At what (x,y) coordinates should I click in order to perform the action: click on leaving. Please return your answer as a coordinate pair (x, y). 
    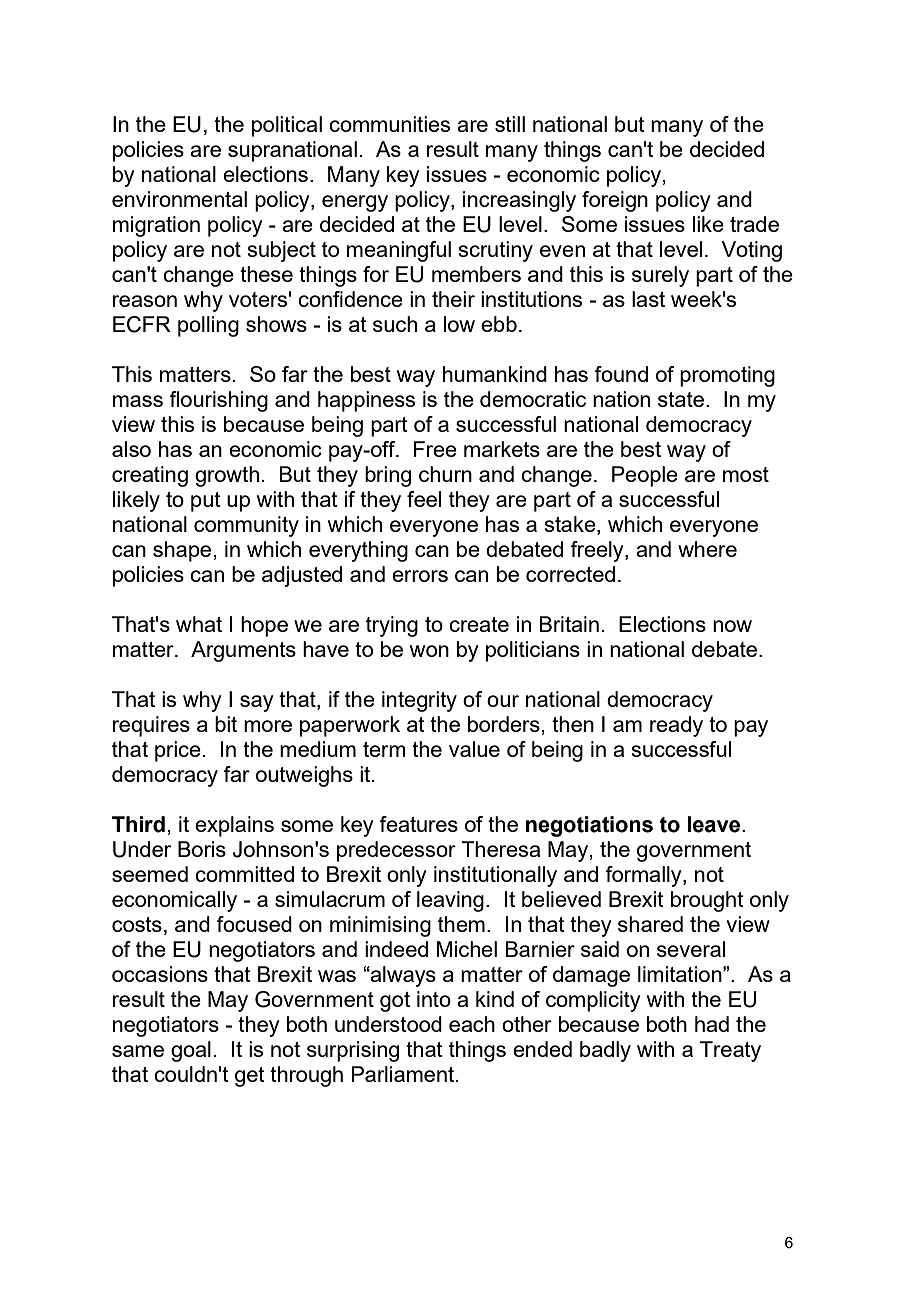
    Looking at the image, I should click on (450, 901).
